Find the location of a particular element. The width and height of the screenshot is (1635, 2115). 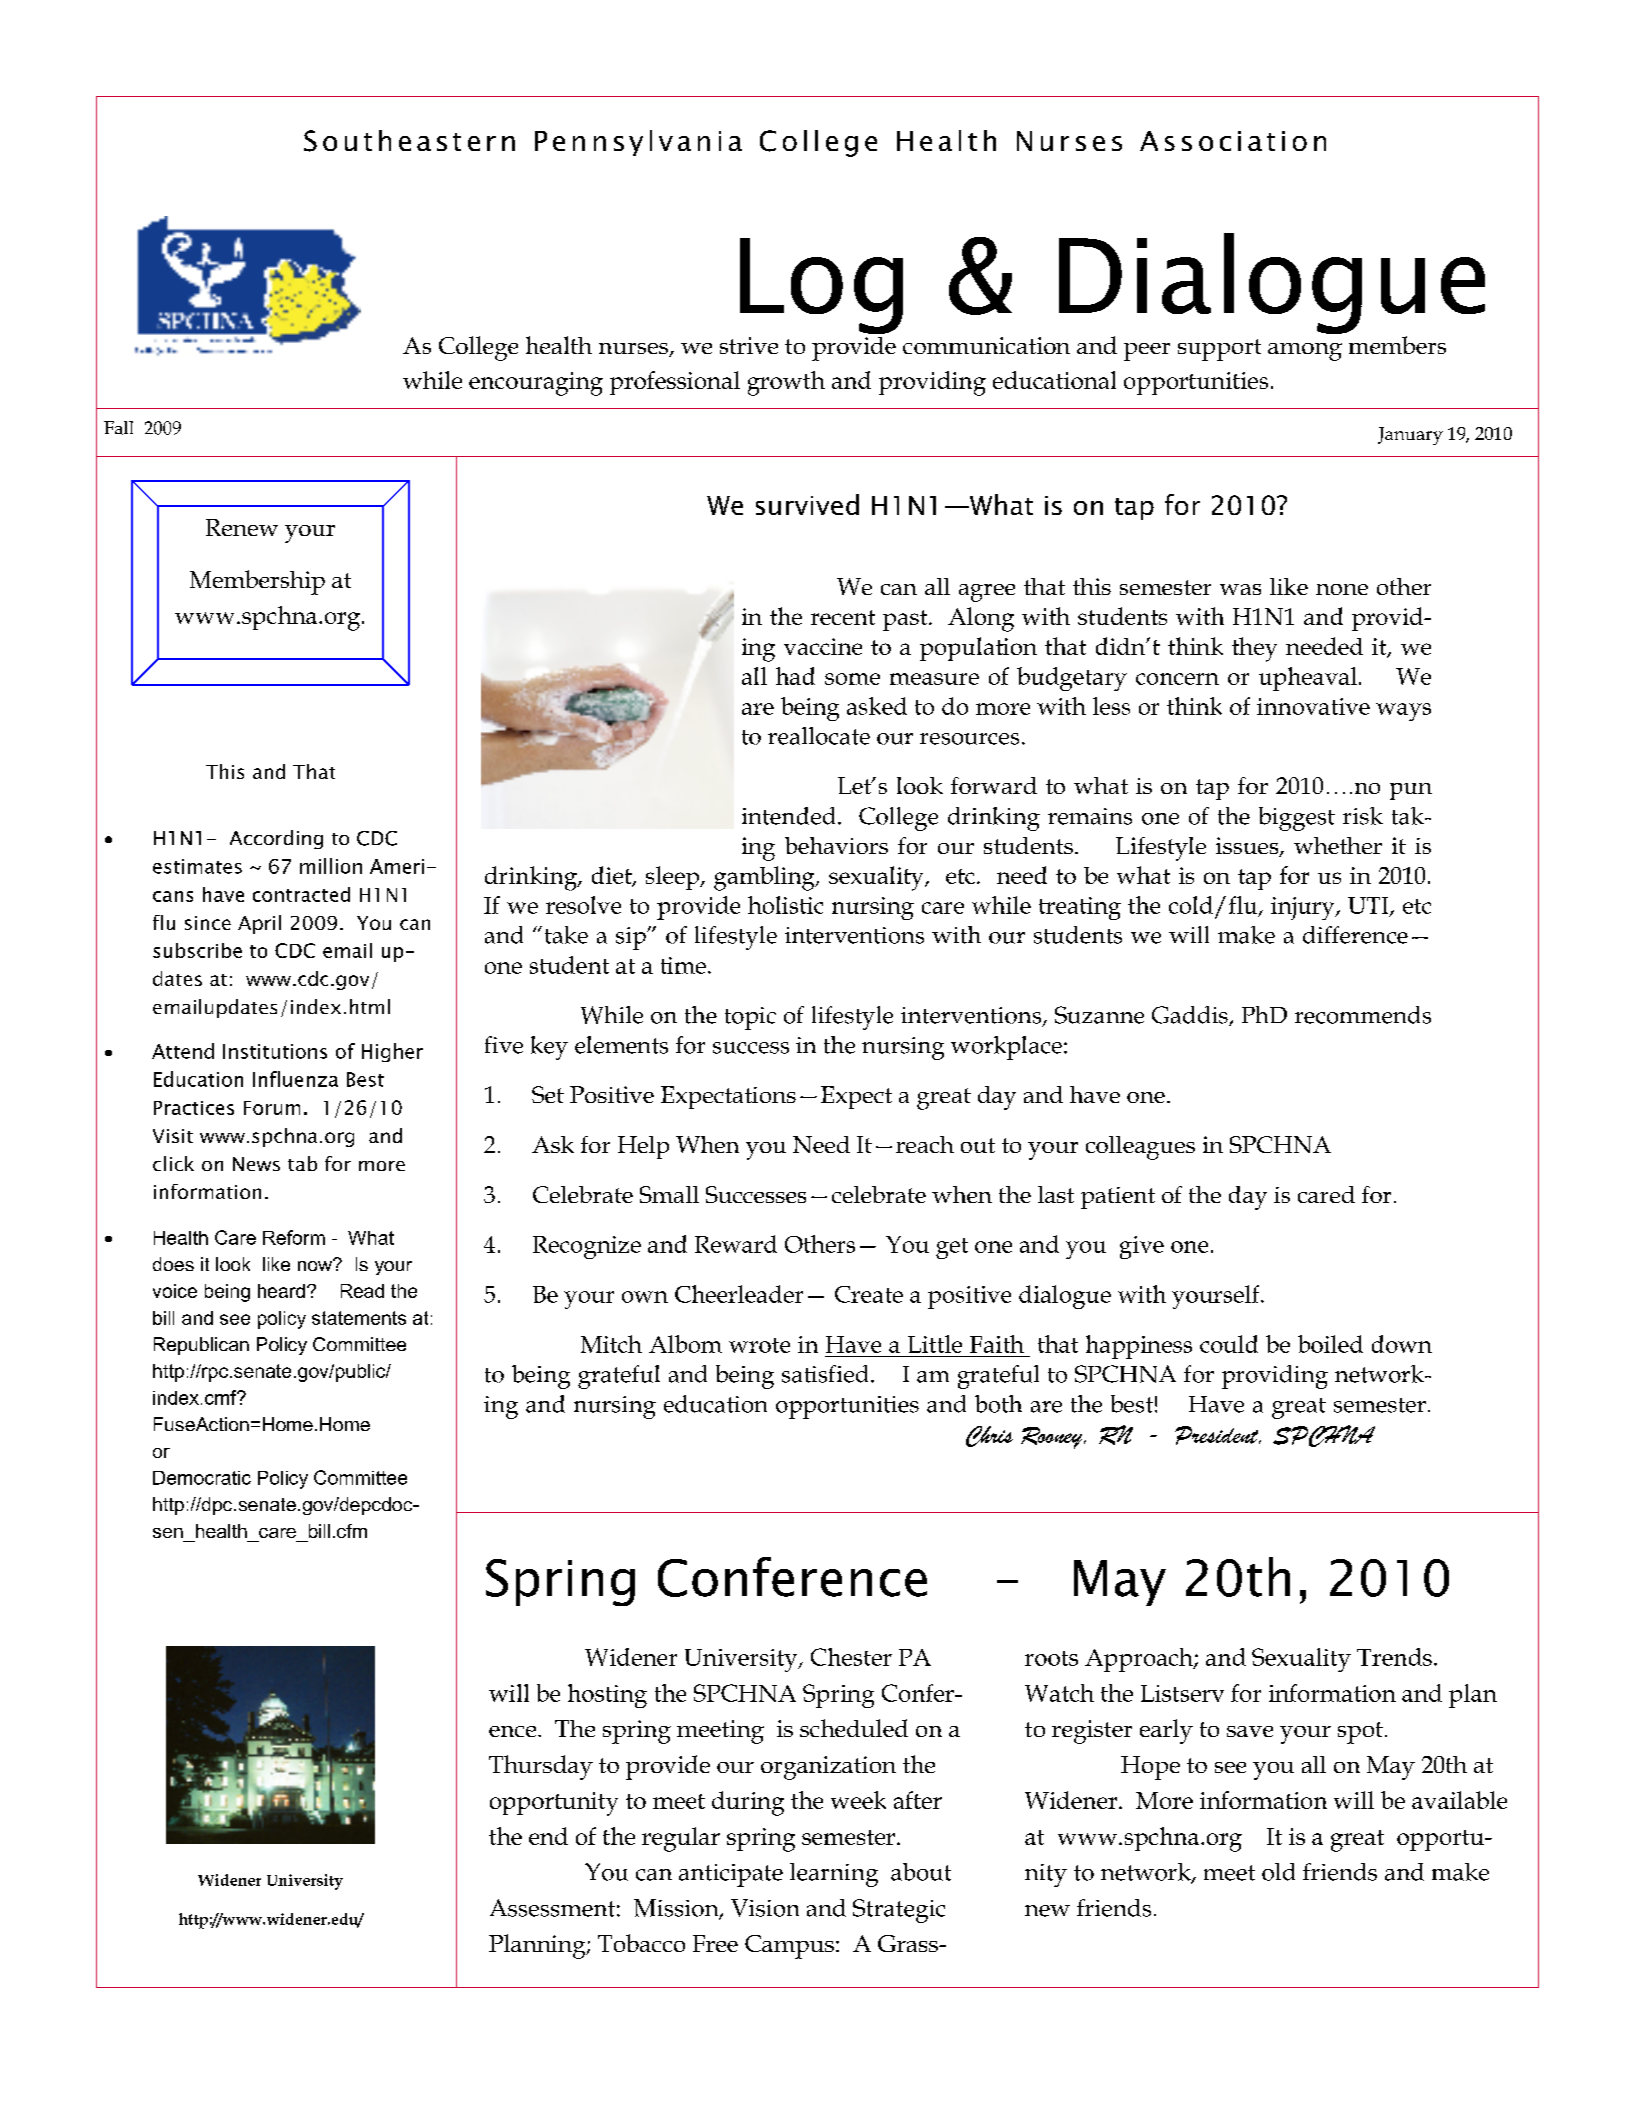

contracted is located at coordinates (301, 894).
